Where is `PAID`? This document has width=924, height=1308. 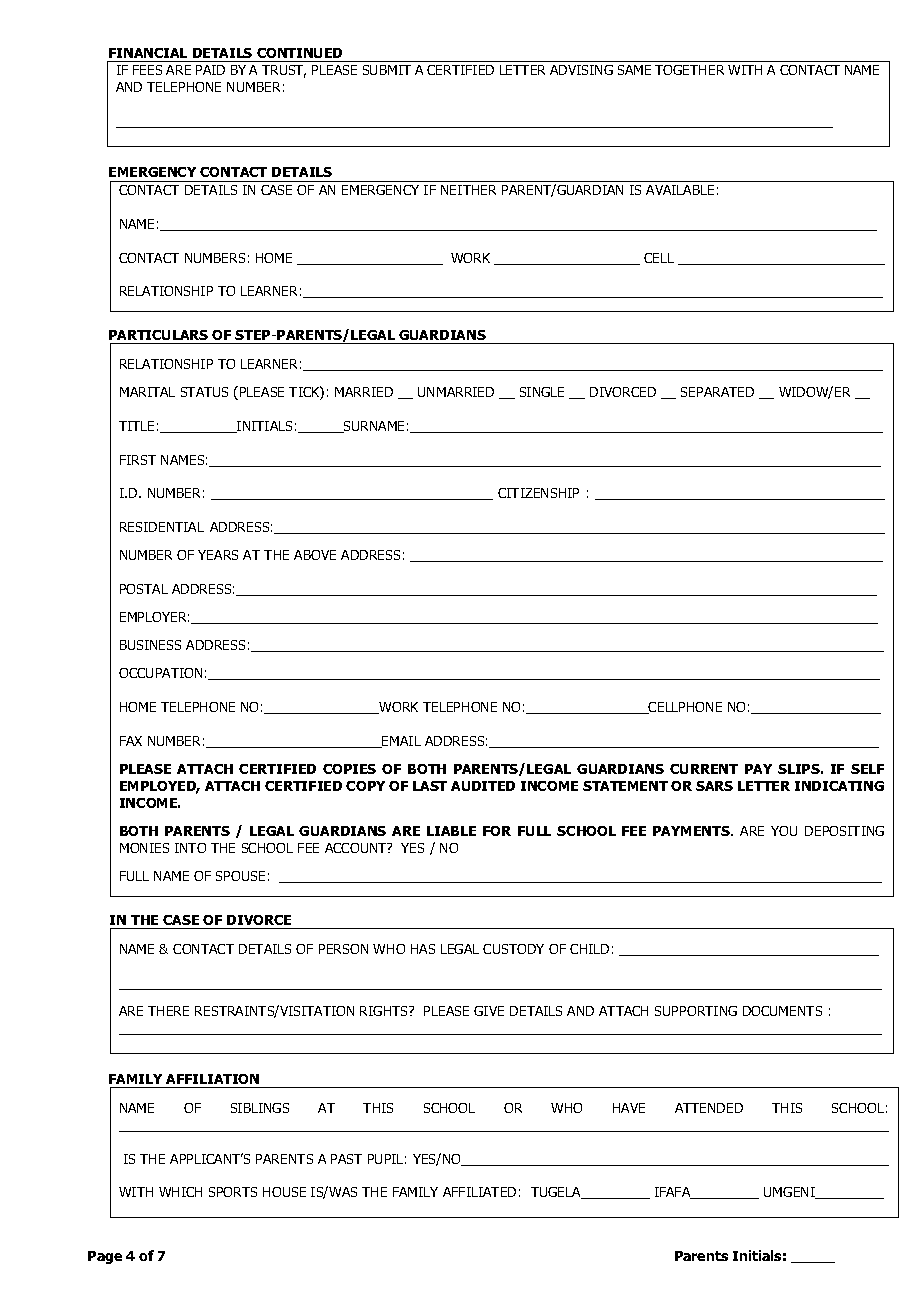
PAID is located at coordinates (210, 70).
